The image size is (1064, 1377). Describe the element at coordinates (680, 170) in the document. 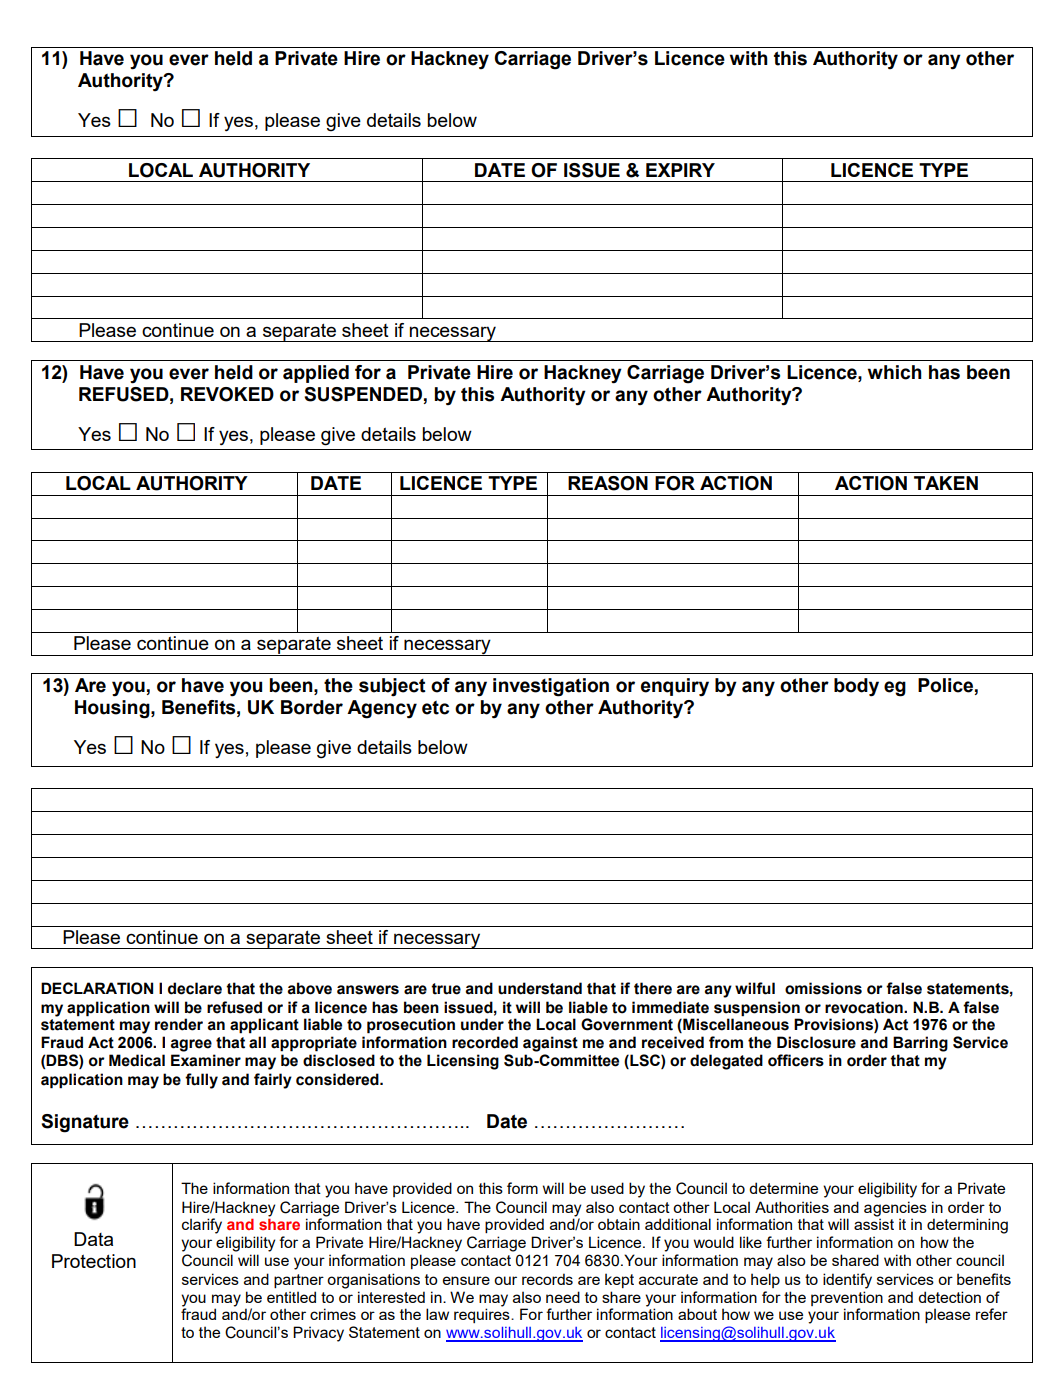

I see `EXPIRY` at that location.
